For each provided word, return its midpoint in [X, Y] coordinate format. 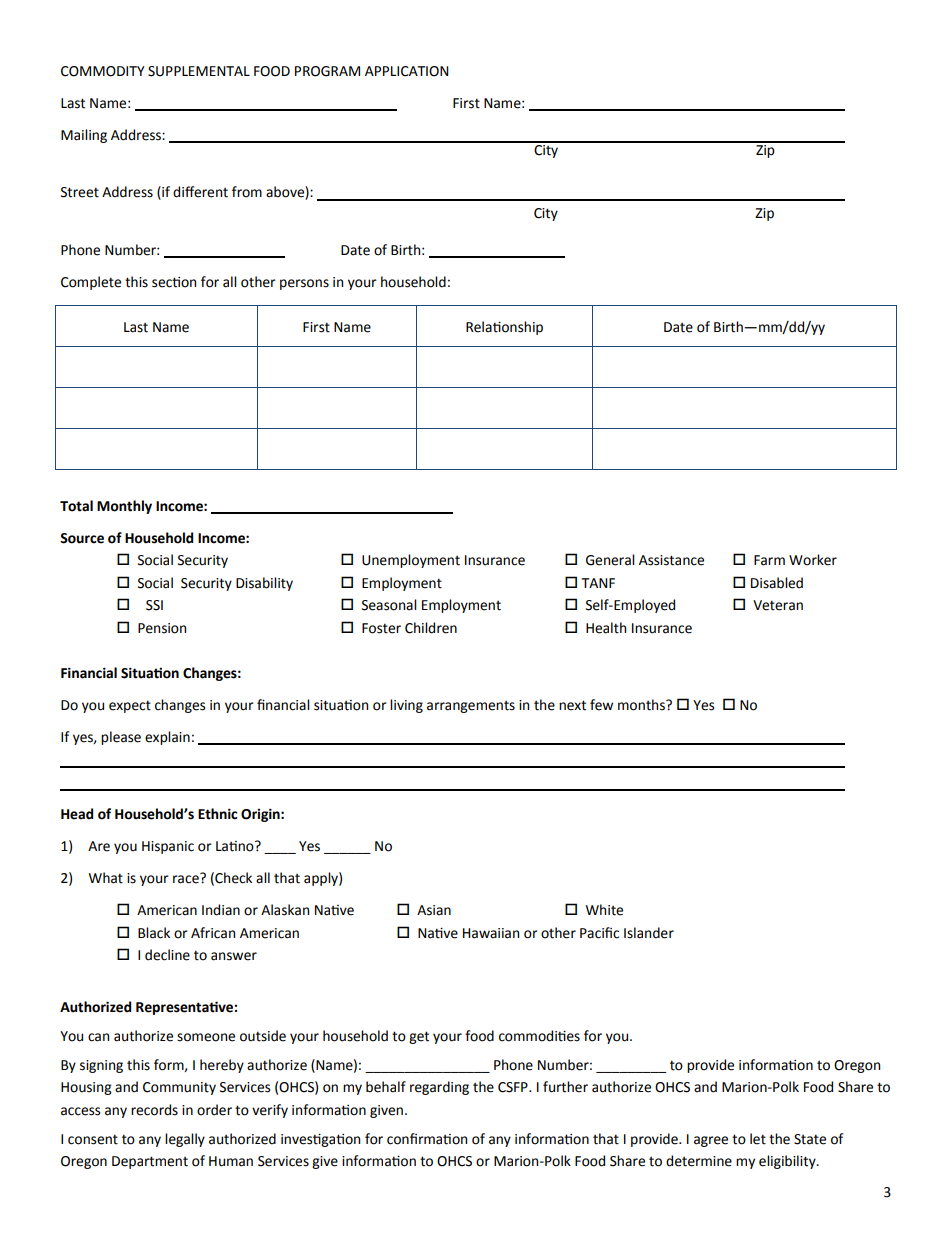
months [642, 705]
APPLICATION [407, 71]
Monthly [124, 507]
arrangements [471, 707]
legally [185, 1140]
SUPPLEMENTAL [199, 71]
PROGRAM [327, 71]
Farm [769, 560]
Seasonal [389, 605]
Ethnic [218, 814]
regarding [439, 1088]
